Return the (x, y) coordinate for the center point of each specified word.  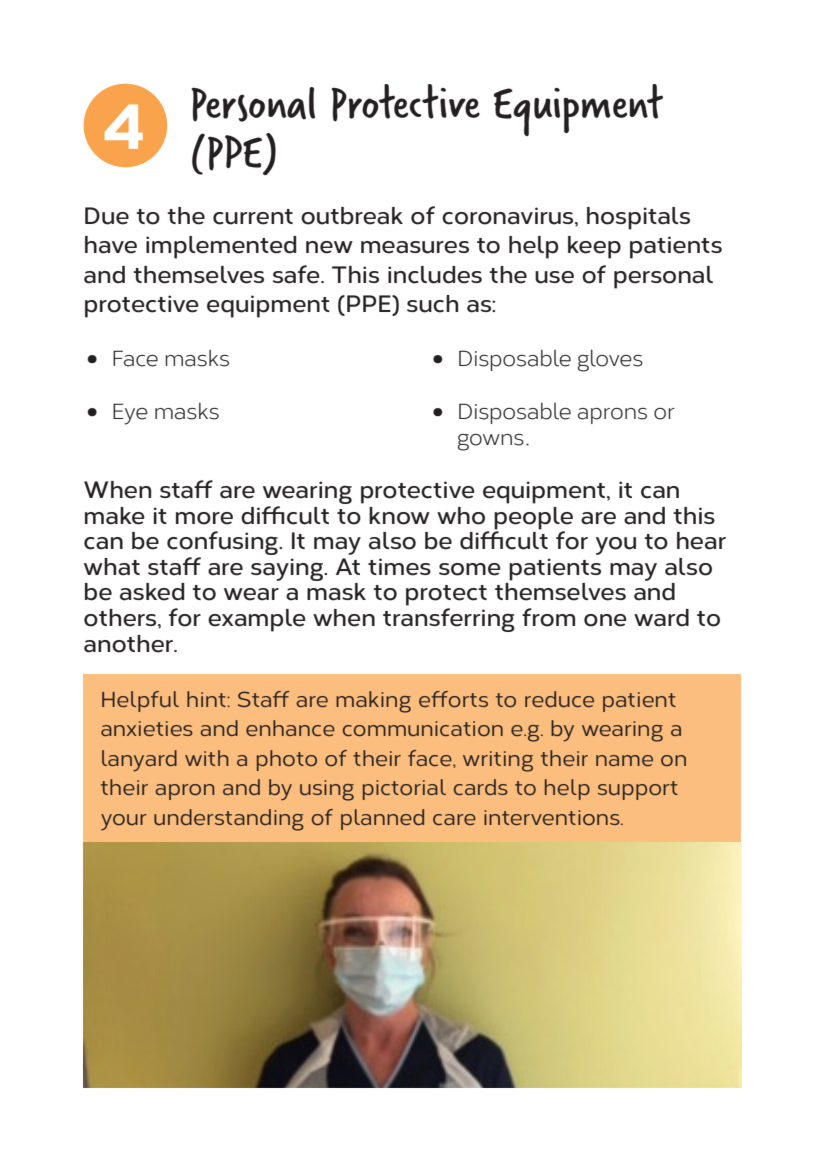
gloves (610, 360)
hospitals (638, 218)
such (432, 304)
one (605, 620)
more (204, 518)
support (638, 790)
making (373, 702)
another (129, 644)
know (399, 516)
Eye (130, 414)
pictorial (404, 789)
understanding (229, 820)
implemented (221, 247)
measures (415, 247)
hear (701, 541)
